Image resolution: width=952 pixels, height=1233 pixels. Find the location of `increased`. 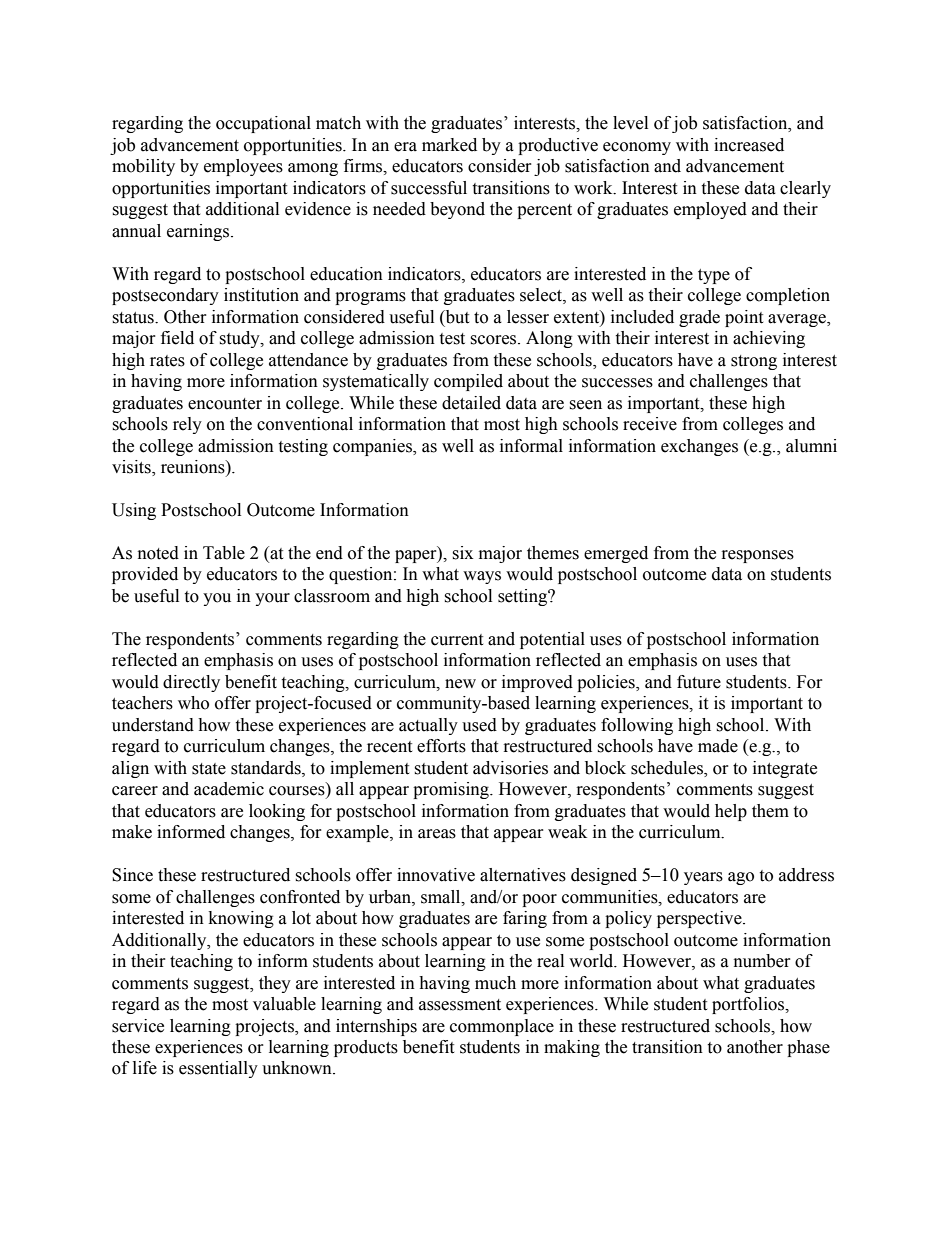

increased is located at coordinates (749, 145).
